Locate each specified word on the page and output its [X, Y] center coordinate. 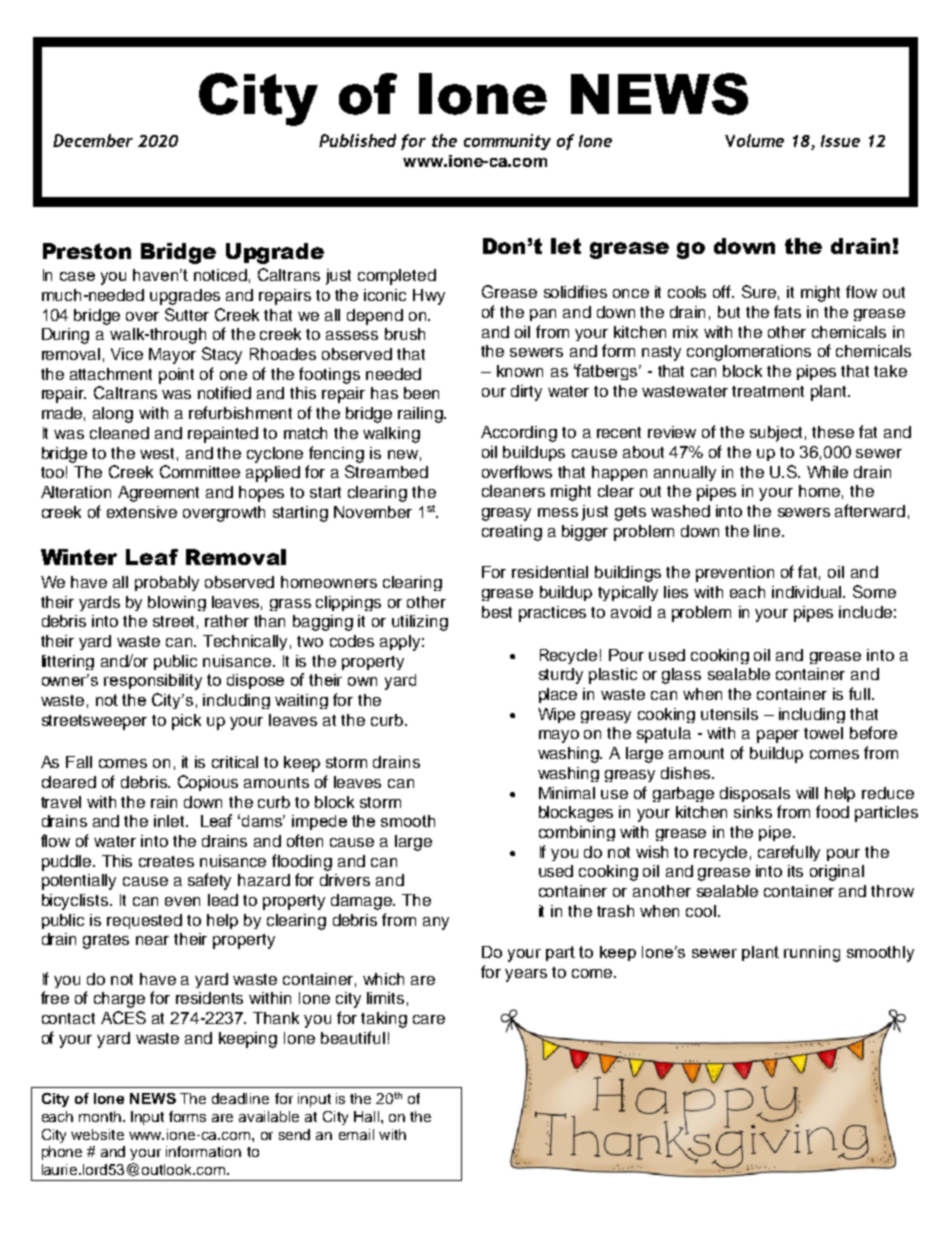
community [507, 142]
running [812, 954]
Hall [366, 1116]
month [100, 1116]
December [93, 140]
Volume [754, 140]
